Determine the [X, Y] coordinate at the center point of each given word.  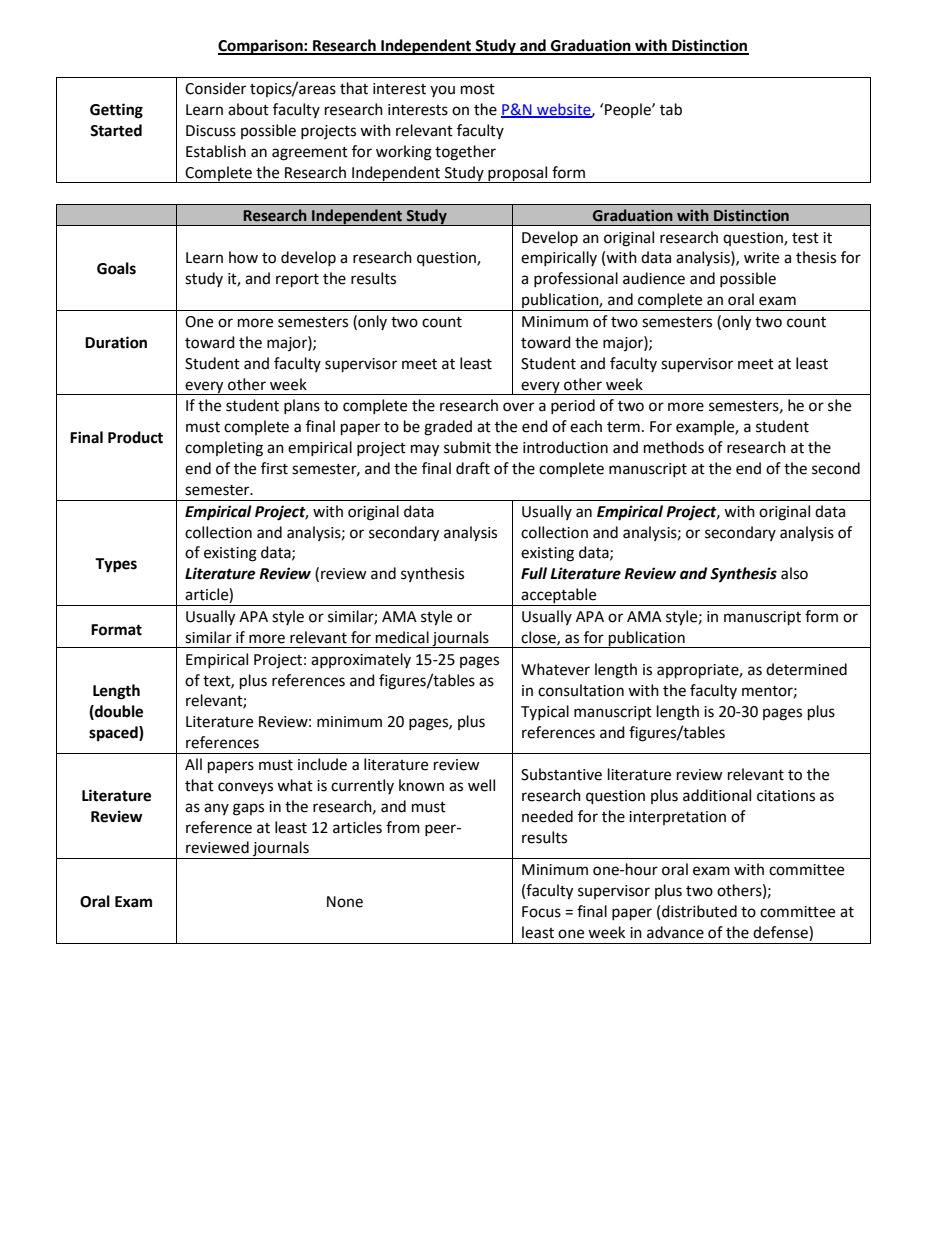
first [274, 468]
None [345, 902]
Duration [116, 342]
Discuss [211, 131]
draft [473, 468]
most [478, 89]
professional [576, 279]
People [628, 110]
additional [717, 795]
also [794, 573]
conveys [245, 788]
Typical [545, 712]
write [761, 258]
